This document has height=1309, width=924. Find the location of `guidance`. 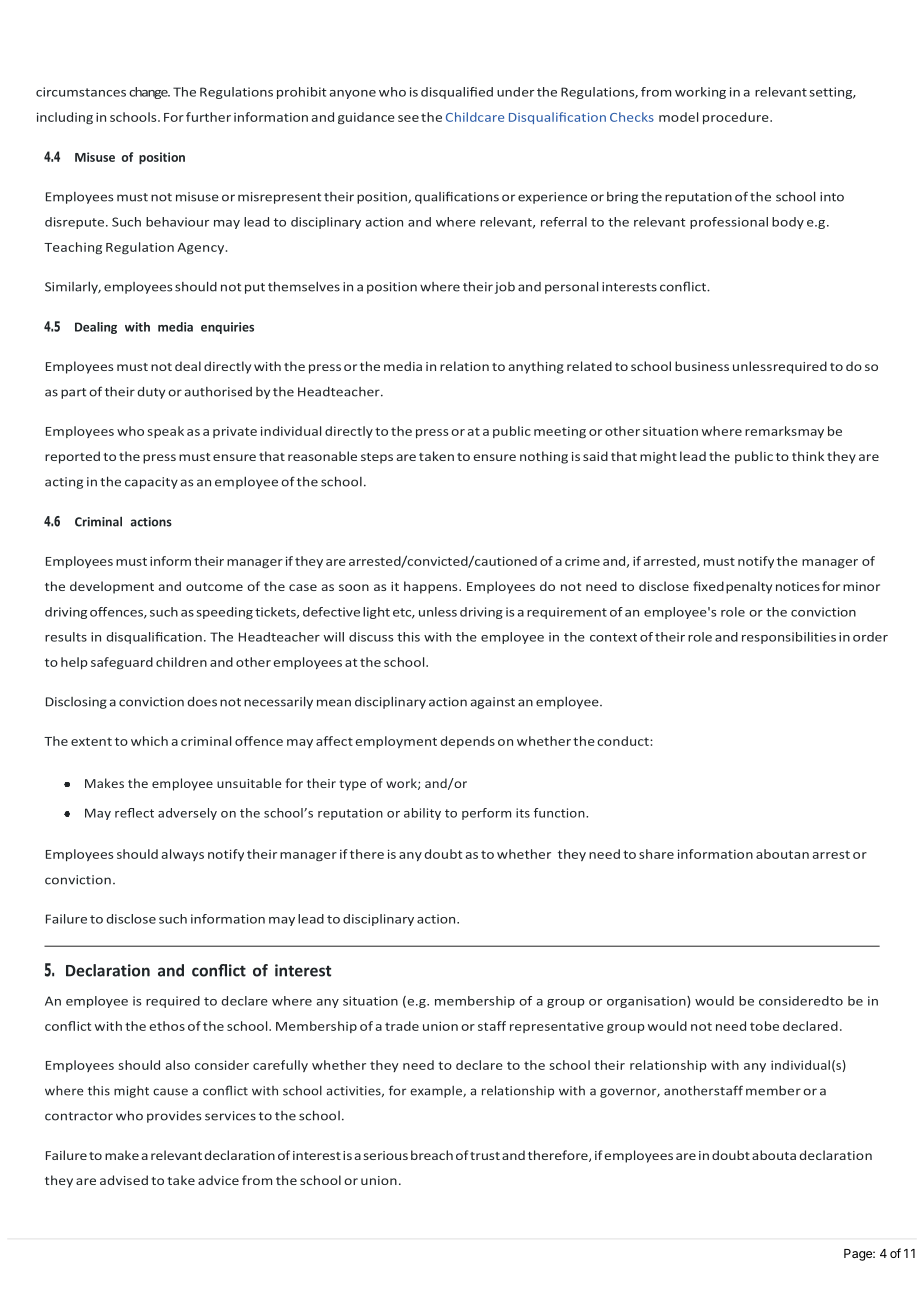

guidance is located at coordinates (366, 118).
